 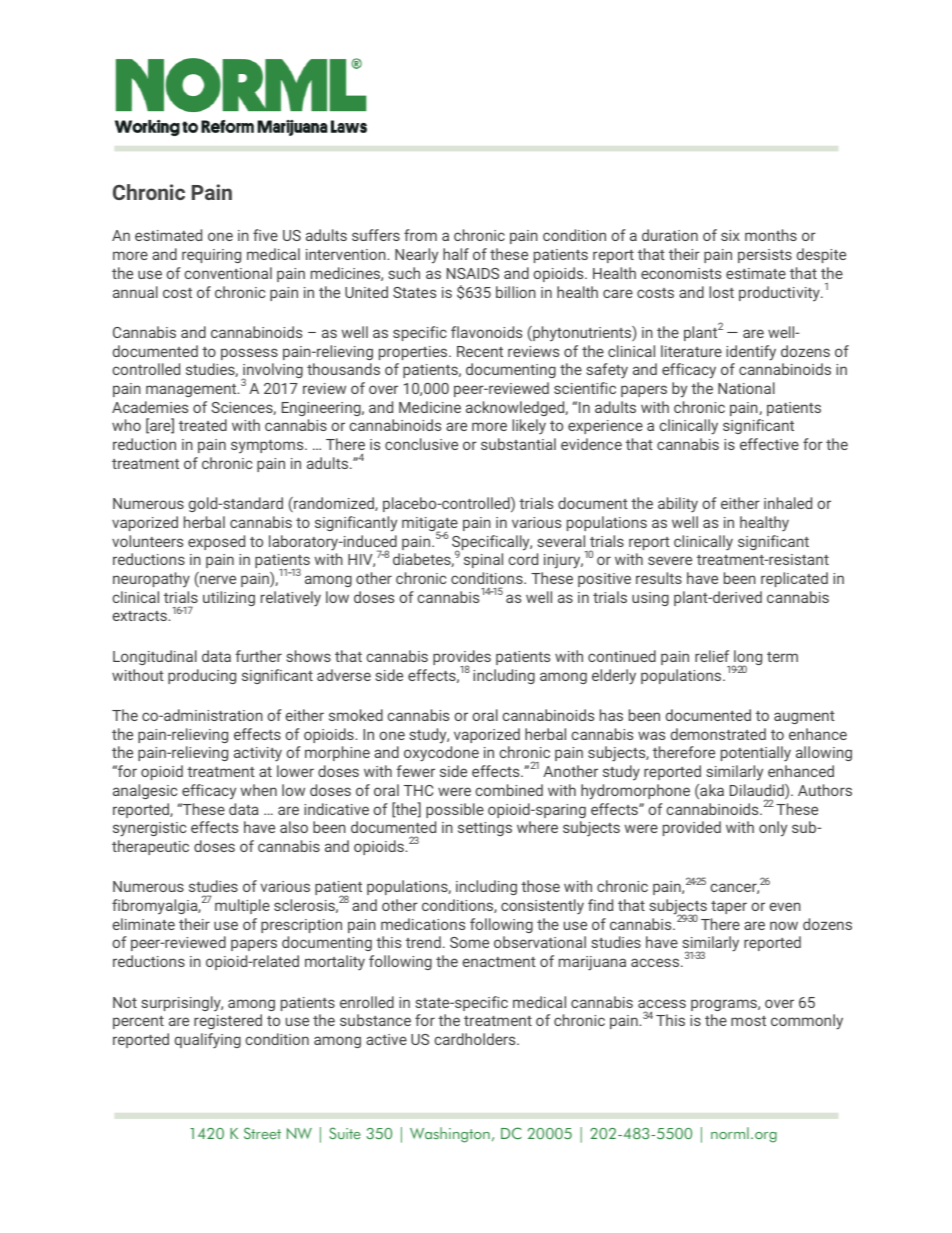 I want to click on exposed, so click(x=216, y=542).
